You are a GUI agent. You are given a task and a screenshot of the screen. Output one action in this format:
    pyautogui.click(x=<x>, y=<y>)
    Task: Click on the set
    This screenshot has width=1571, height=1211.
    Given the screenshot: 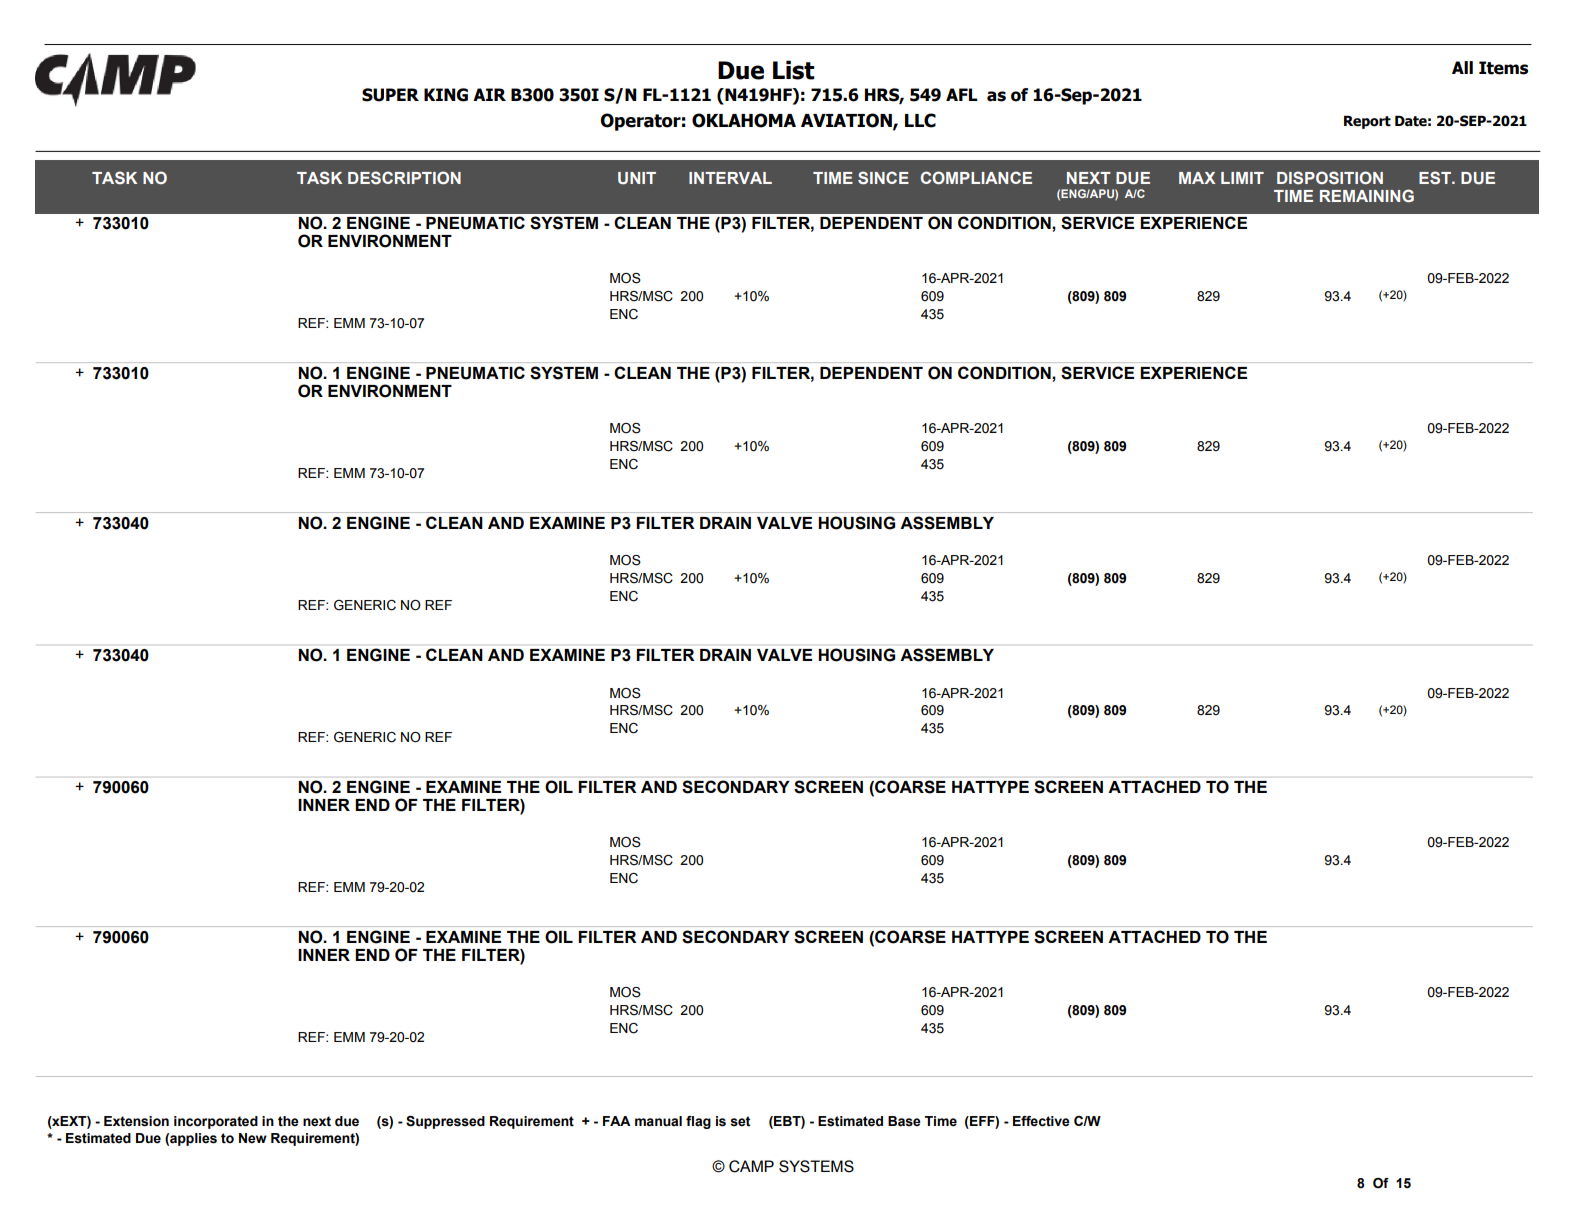 What is the action you would take?
    pyautogui.click(x=740, y=1121)
